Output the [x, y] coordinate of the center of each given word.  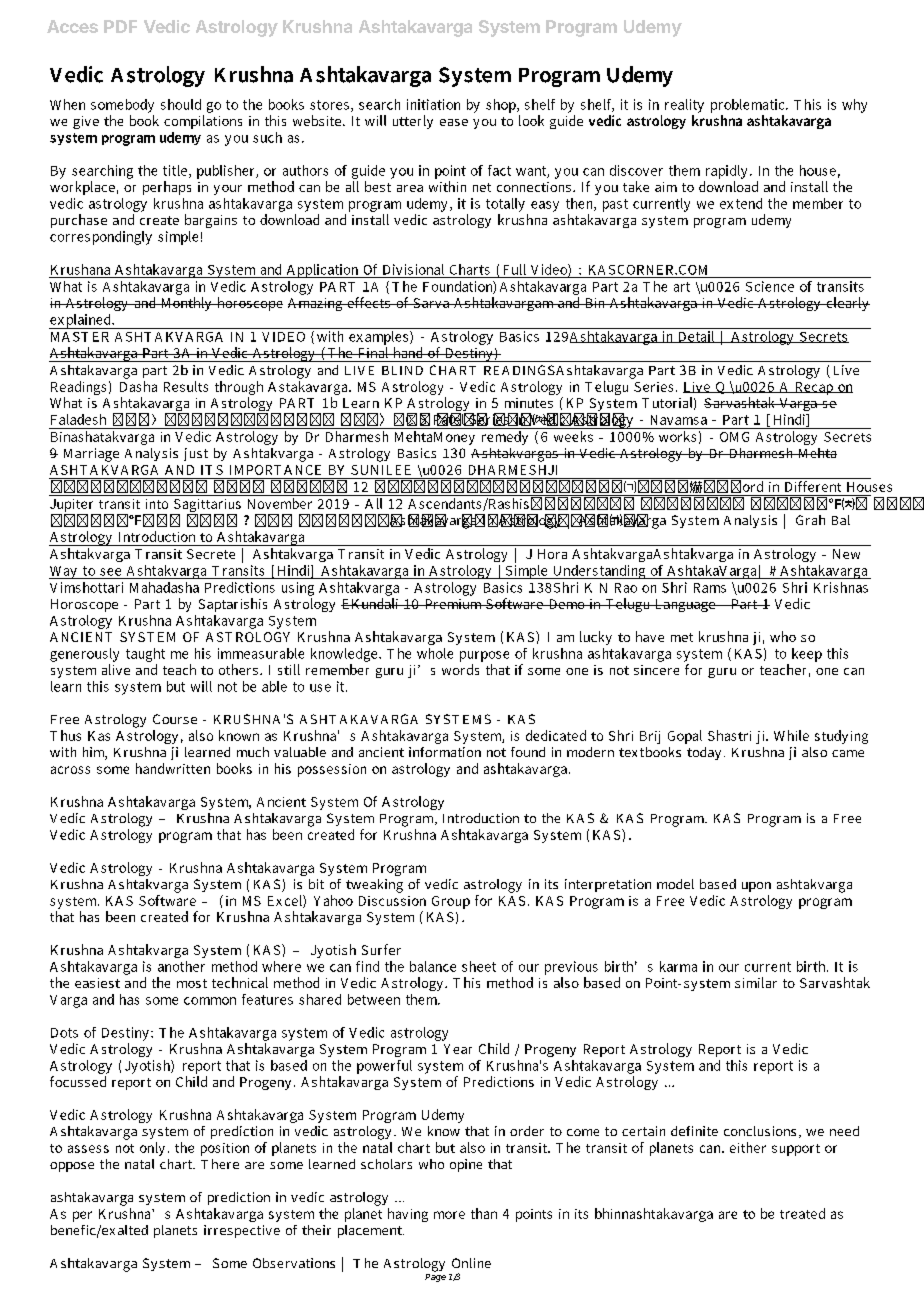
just [196, 454]
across [70, 770]
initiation [433, 104]
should [181, 104]
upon [756, 887]
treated [802, 1213]
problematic [749, 106]
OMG [734, 437]
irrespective [242, 1231]
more [449, 1215]
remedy [505, 436]
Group [451, 902]
